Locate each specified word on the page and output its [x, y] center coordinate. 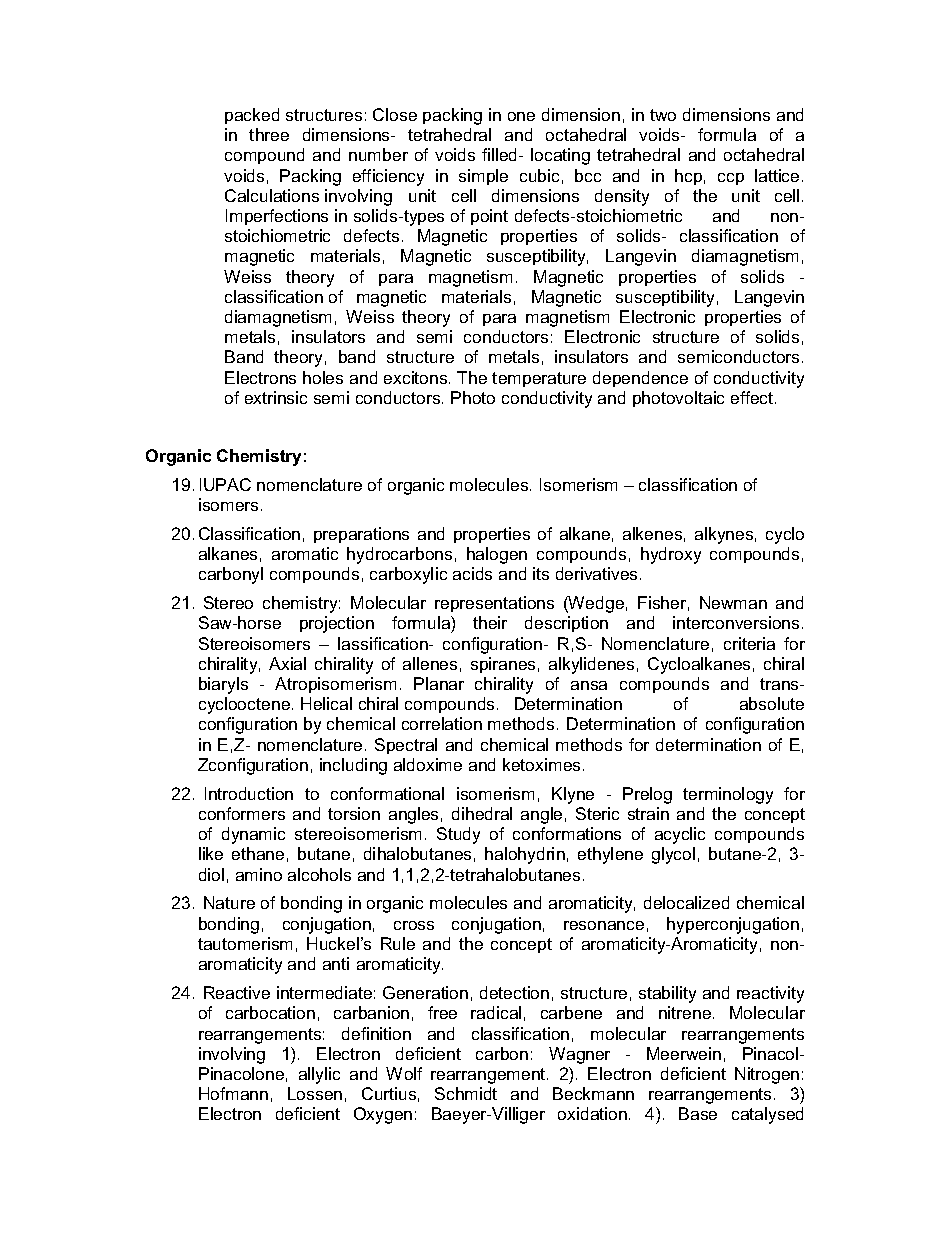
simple [483, 177]
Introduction [249, 793]
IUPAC [225, 484]
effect [753, 397]
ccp [731, 179]
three [269, 134]
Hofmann [233, 1093]
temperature [539, 379]
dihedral [482, 813]
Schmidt [466, 1093]
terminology [728, 795]
